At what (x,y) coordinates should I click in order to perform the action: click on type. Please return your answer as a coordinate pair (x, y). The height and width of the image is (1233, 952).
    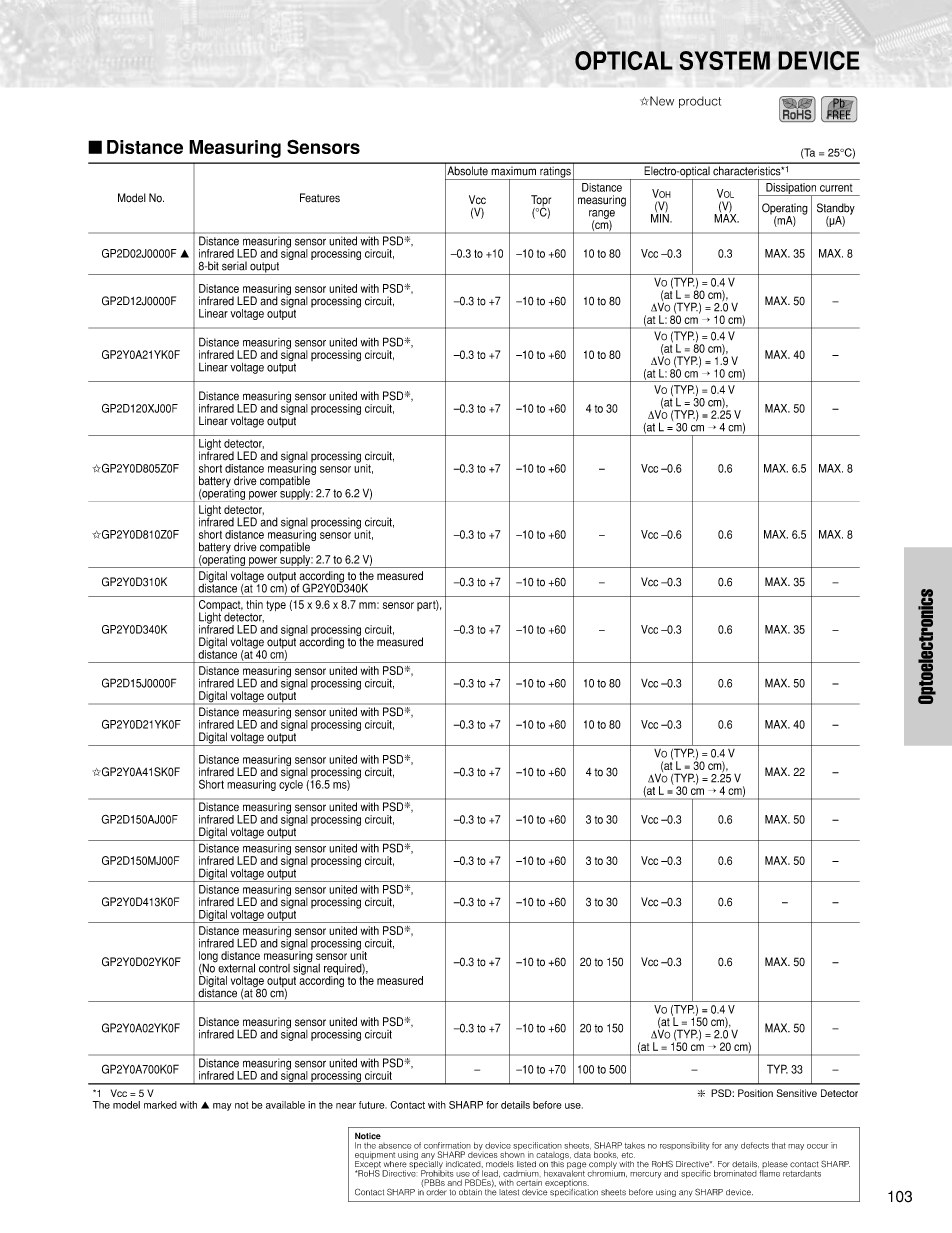
    Looking at the image, I should click on (276, 606).
